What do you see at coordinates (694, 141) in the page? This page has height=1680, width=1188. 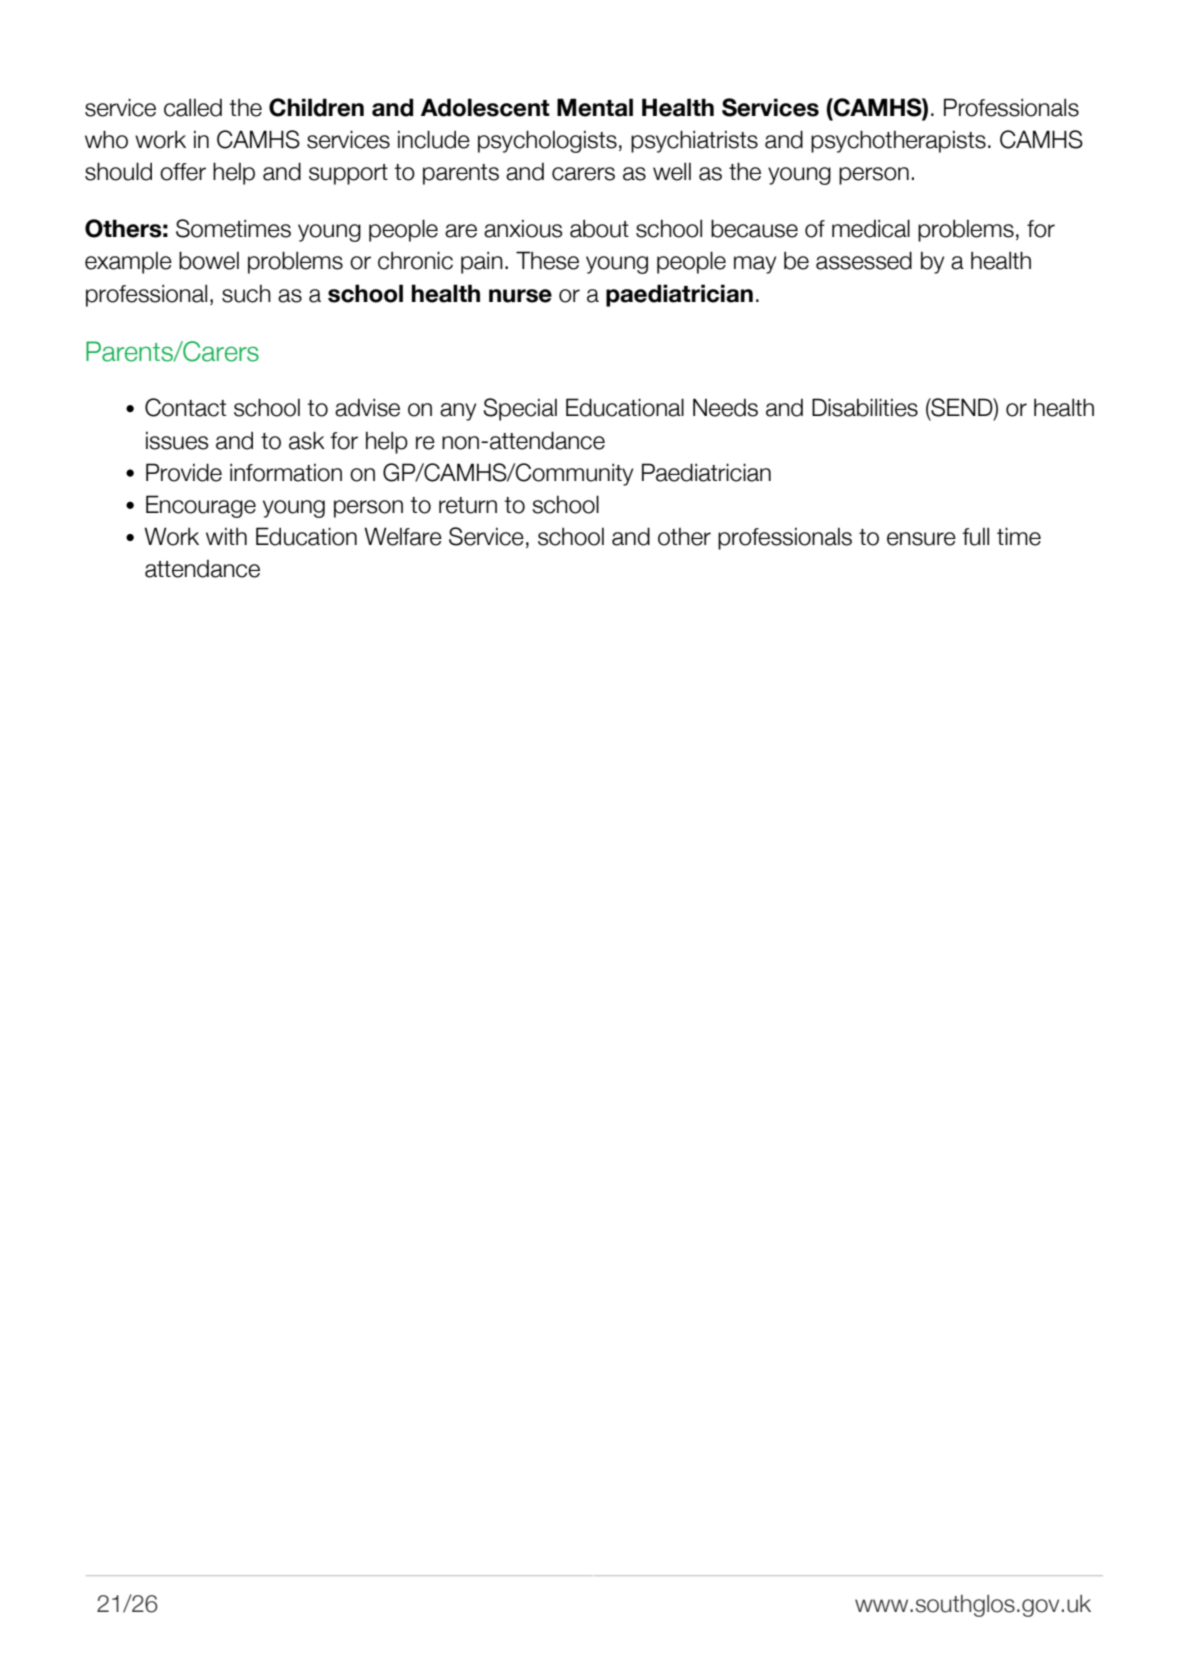 I see `psychiatrists` at bounding box center [694, 141].
